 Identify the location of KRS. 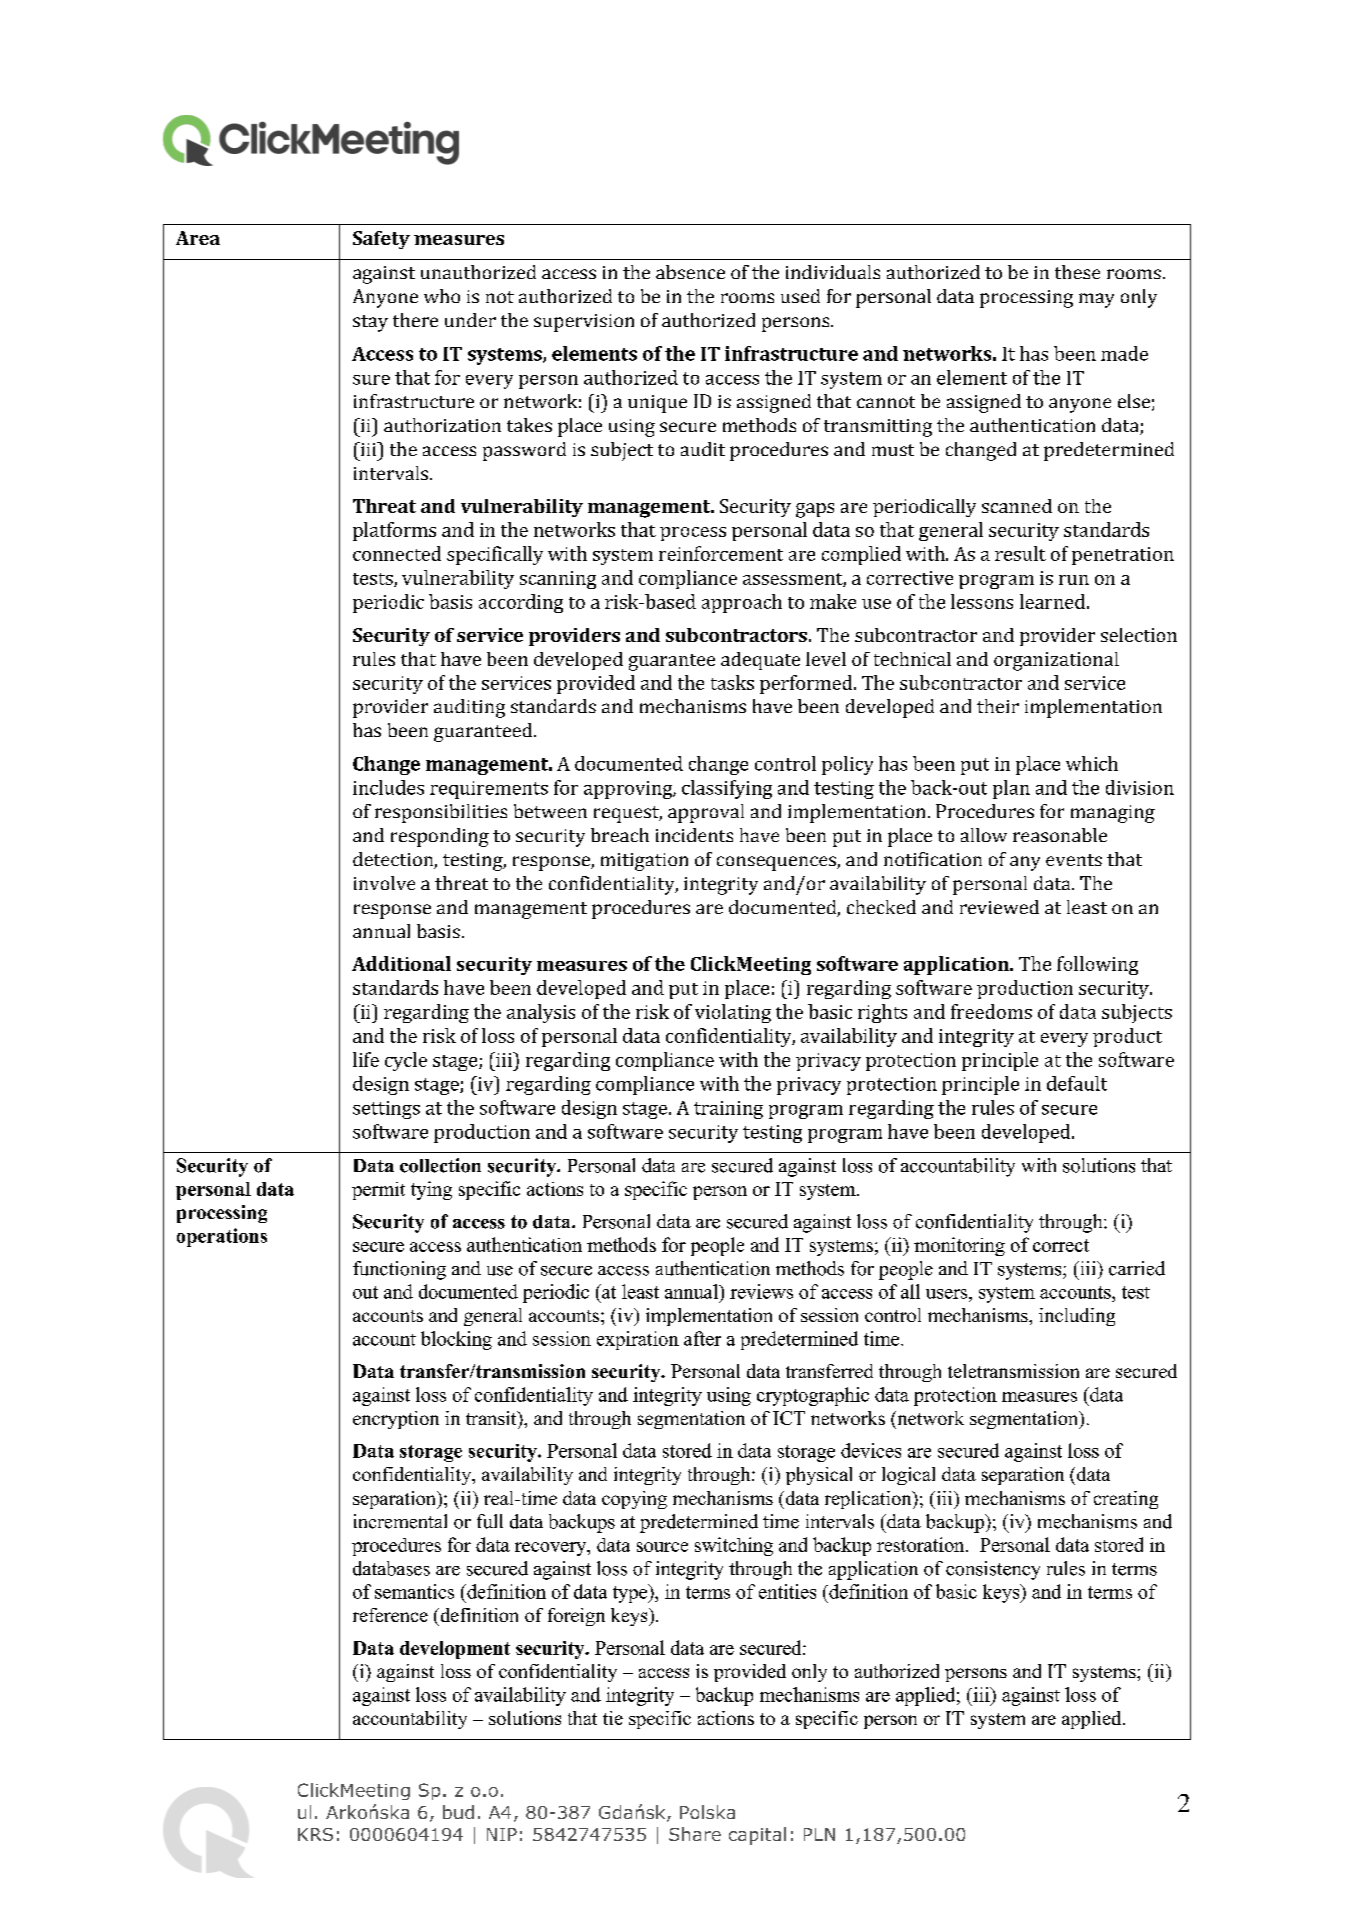
(315, 1834).
